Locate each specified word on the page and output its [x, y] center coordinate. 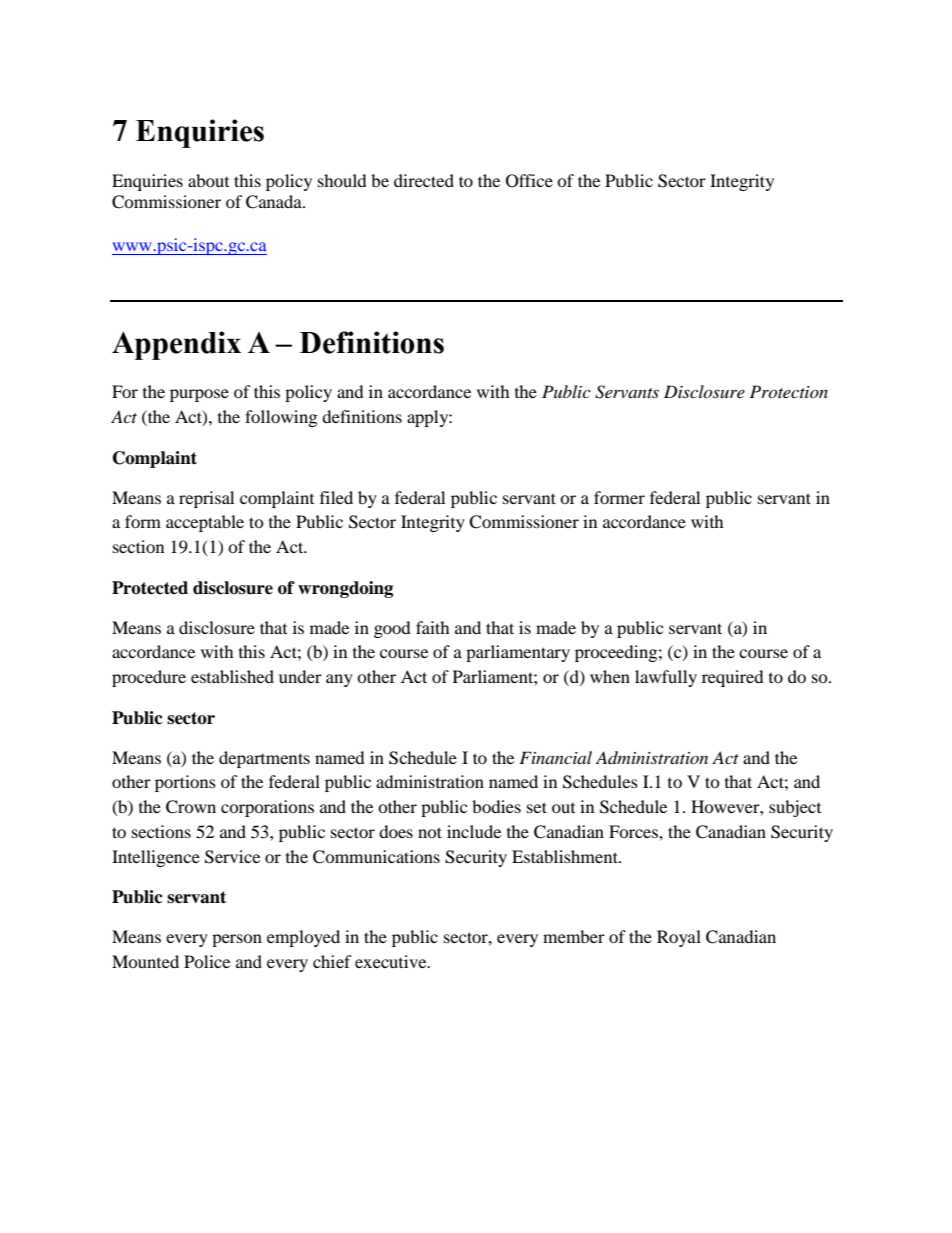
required [733, 678]
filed [336, 497]
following [281, 418]
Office [529, 181]
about [208, 180]
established [232, 676]
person [237, 940]
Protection [789, 391]
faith [433, 627]
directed [424, 180]
